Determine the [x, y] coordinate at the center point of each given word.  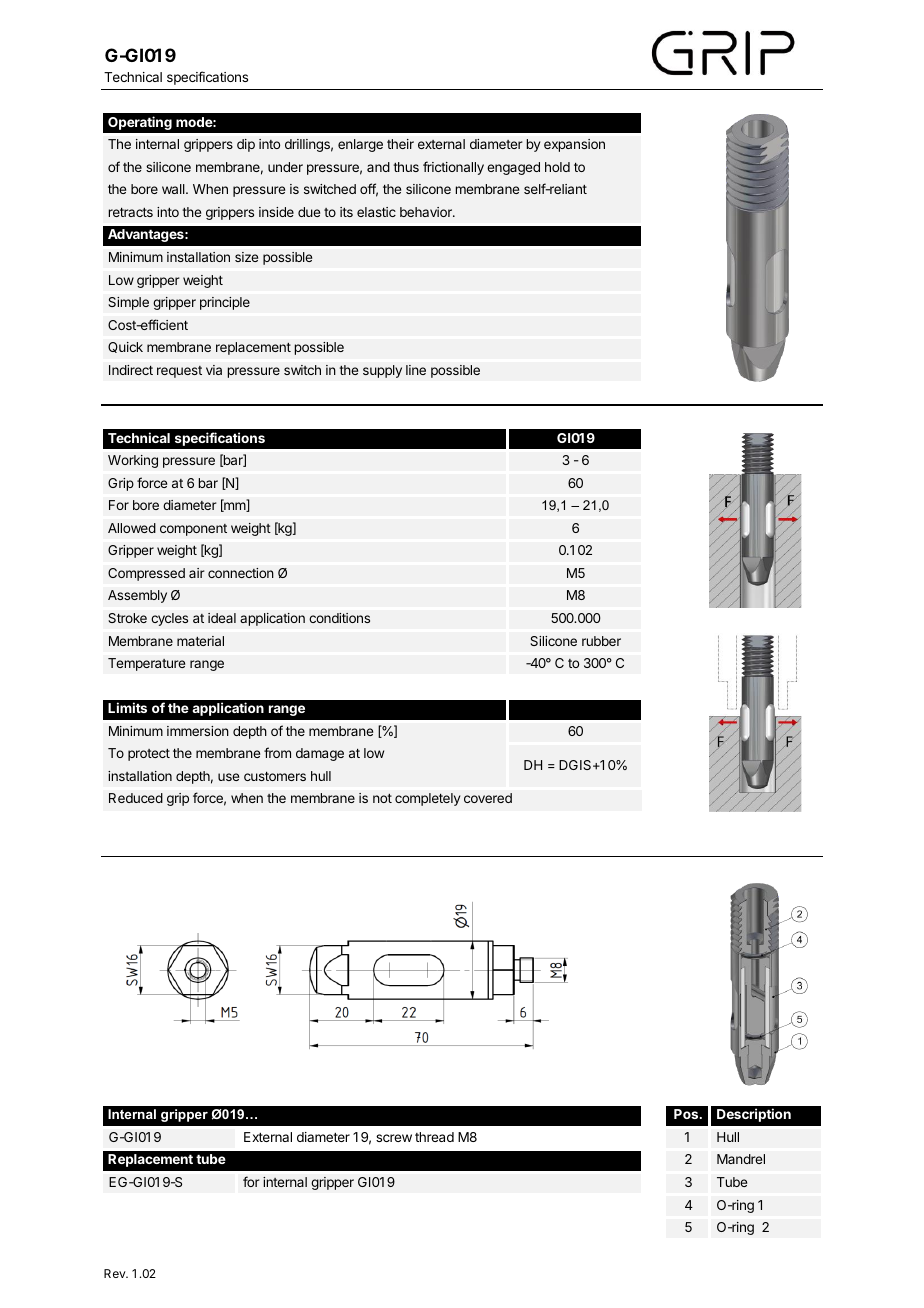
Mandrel [741, 1159]
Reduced [136, 798]
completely [427, 799]
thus [406, 167]
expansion [574, 145]
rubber [601, 641]
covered [488, 798]
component [193, 530]
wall [174, 189]
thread [434, 1137]
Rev [116, 1273]
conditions [339, 618]
